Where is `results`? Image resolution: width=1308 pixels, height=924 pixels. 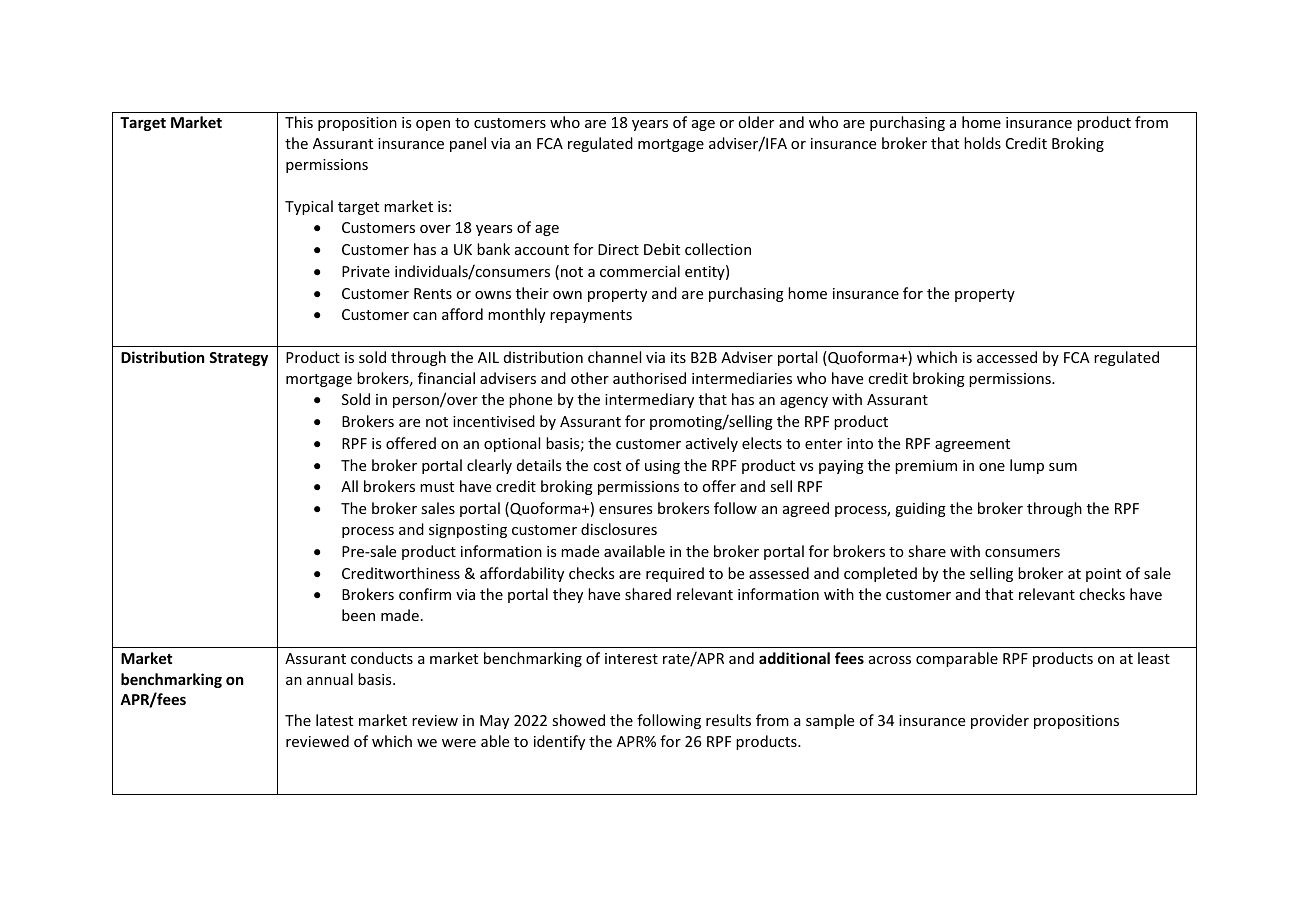 results is located at coordinates (728, 720).
